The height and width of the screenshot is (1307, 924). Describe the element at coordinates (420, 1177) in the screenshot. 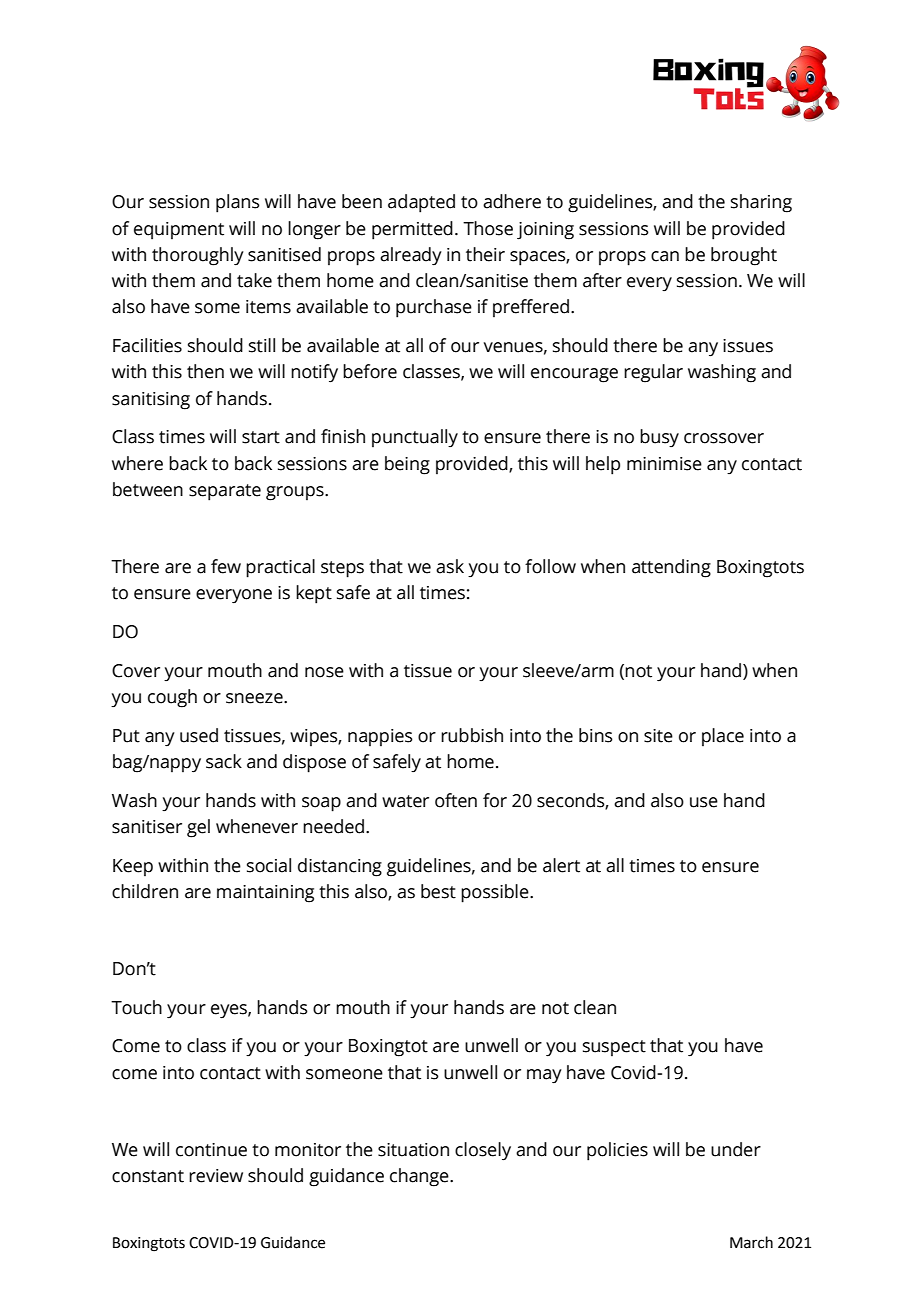

I see `change` at that location.
